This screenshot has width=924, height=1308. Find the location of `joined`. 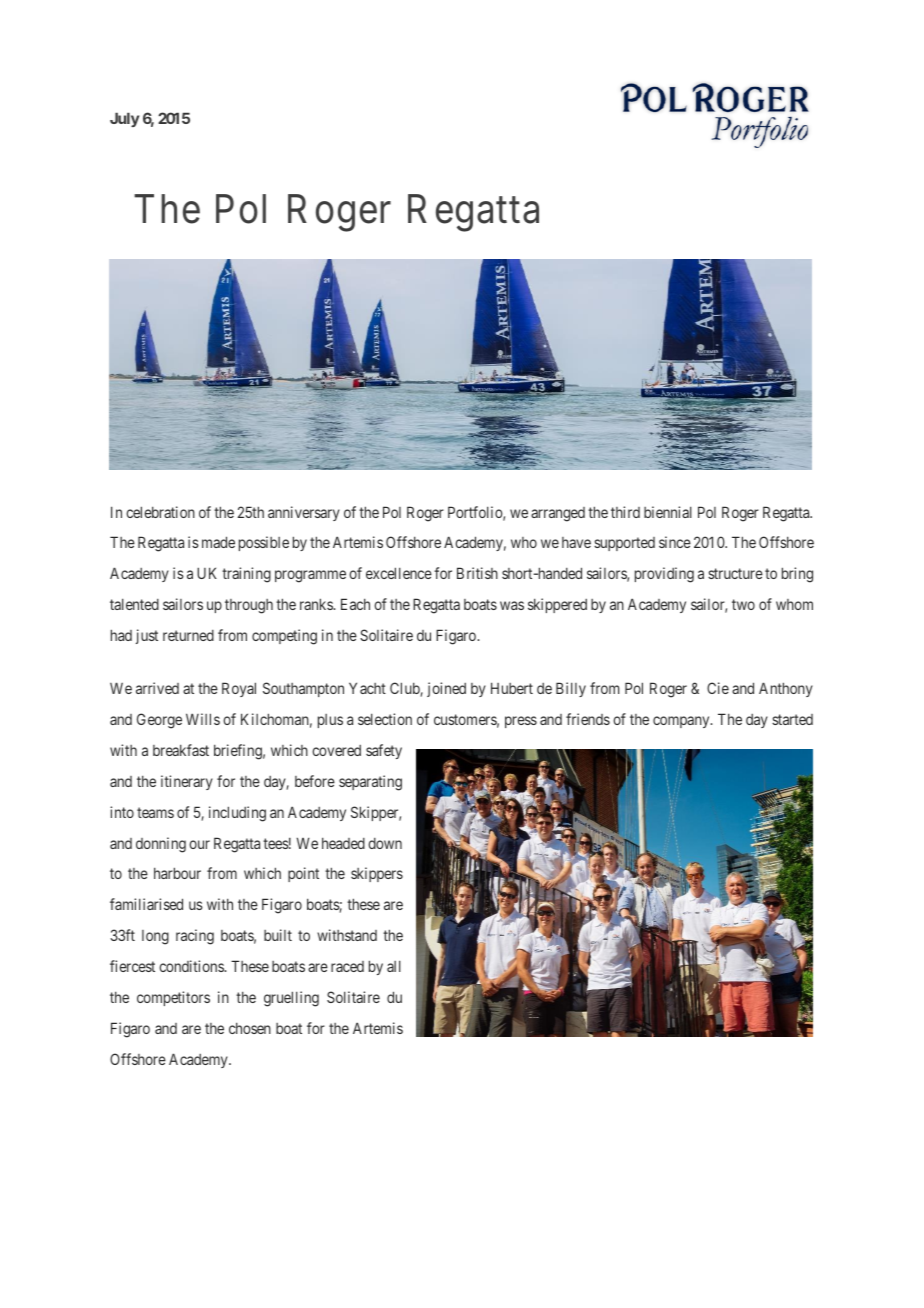

joined is located at coordinates (446, 689).
